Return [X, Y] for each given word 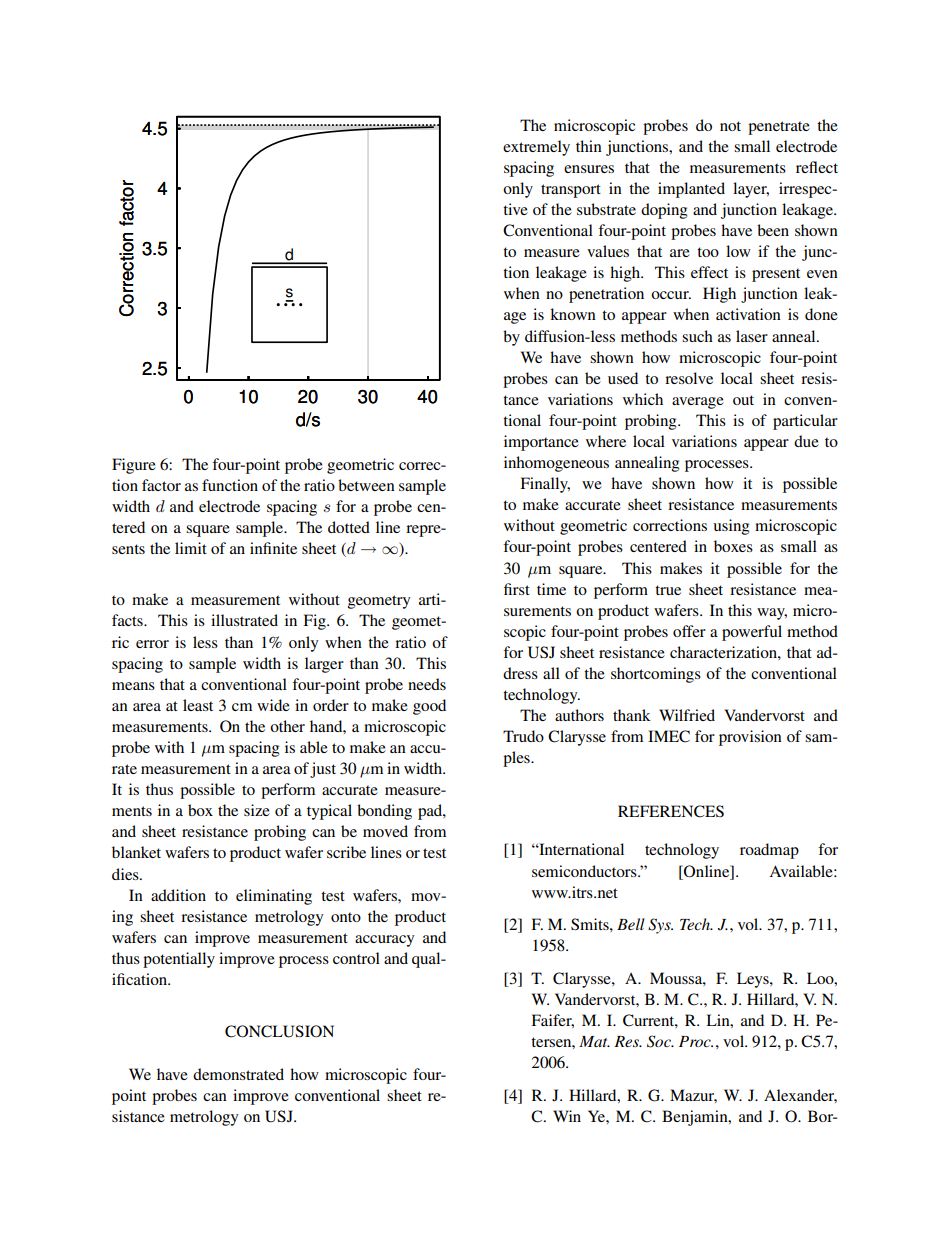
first [517, 589]
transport [571, 191]
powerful [752, 633]
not [730, 126]
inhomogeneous [556, 464]
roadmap [769, 851]
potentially [179, 960]
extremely [536, 148]
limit [191, 548]
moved [385, 831]
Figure [134, 466]
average [698, 403]
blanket [136, 852]
